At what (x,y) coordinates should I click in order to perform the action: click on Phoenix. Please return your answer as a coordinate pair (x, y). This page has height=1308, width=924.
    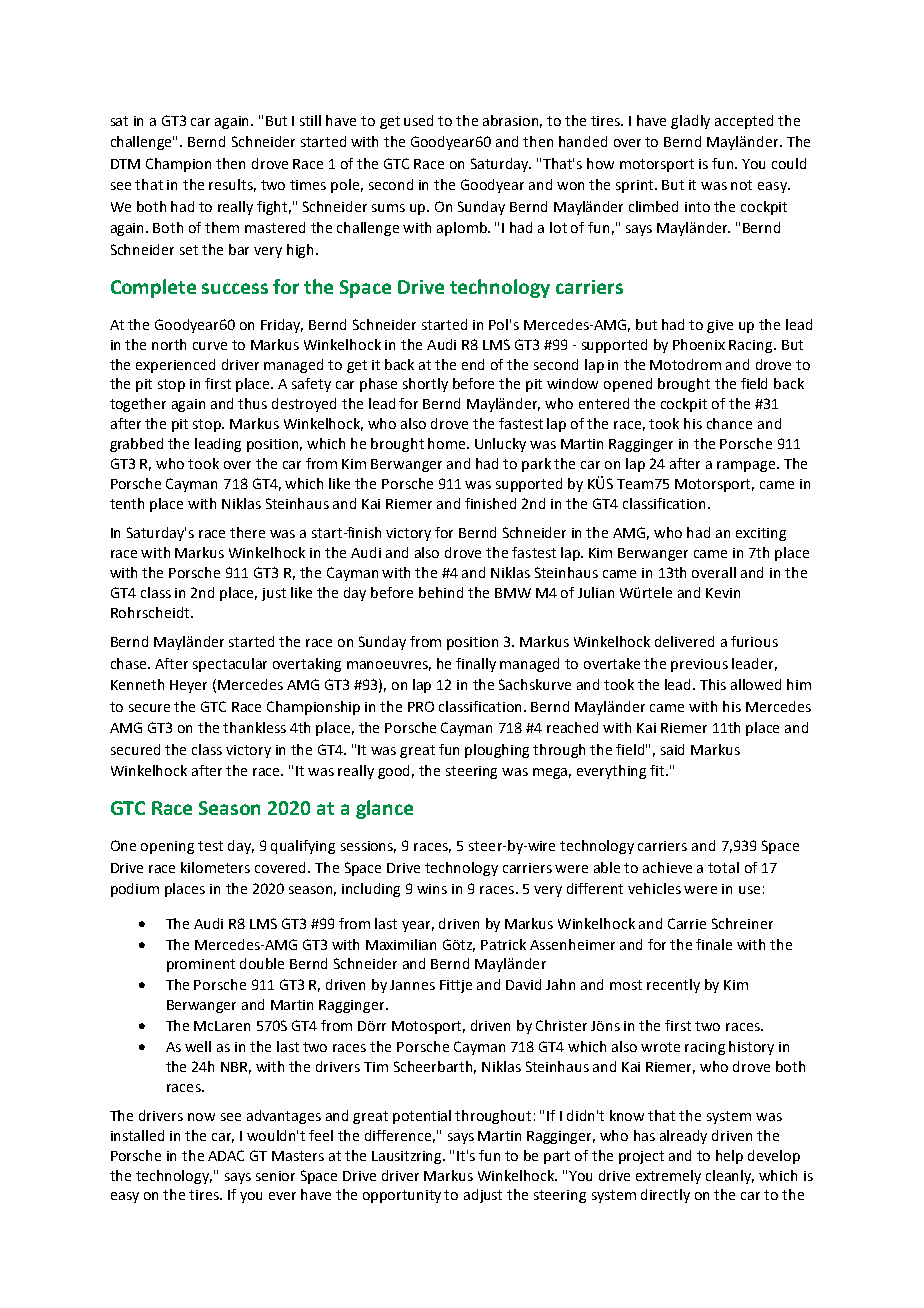
    Looking at the image, I should click on (699, 344).
